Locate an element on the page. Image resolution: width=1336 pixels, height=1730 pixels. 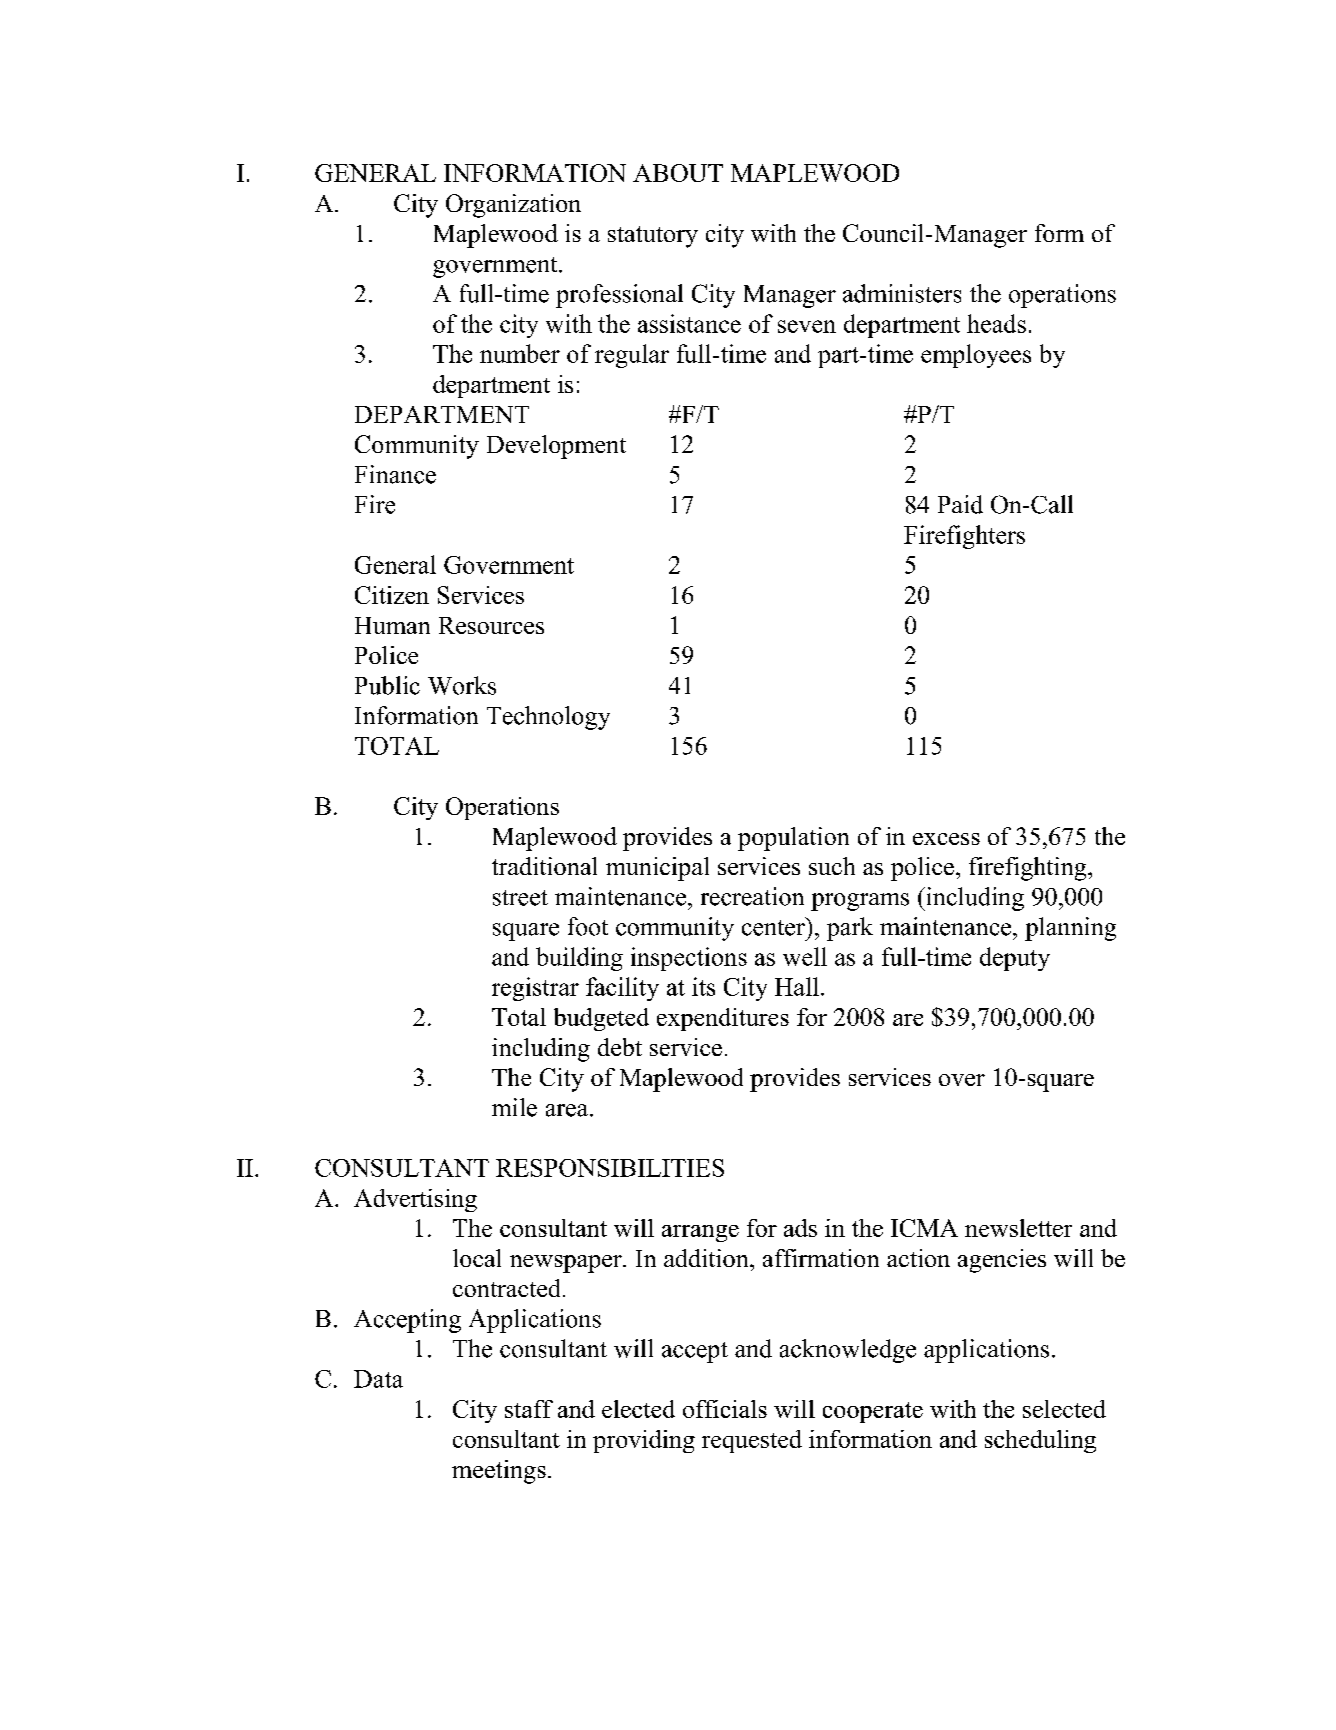
arrange is located at coordinates (700, 1233).
